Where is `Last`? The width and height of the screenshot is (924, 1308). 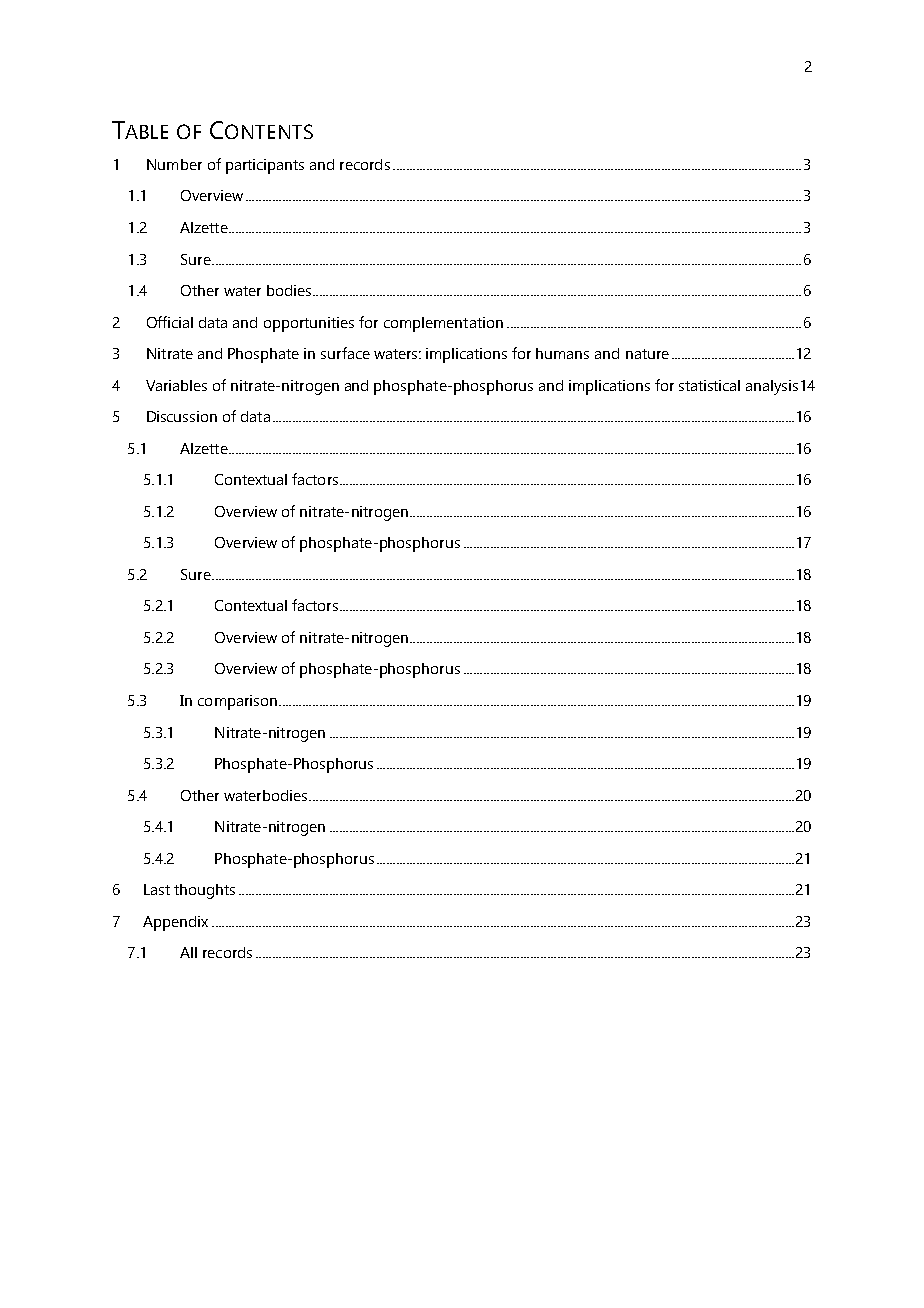 Last is located at coordinates (157, 889).
